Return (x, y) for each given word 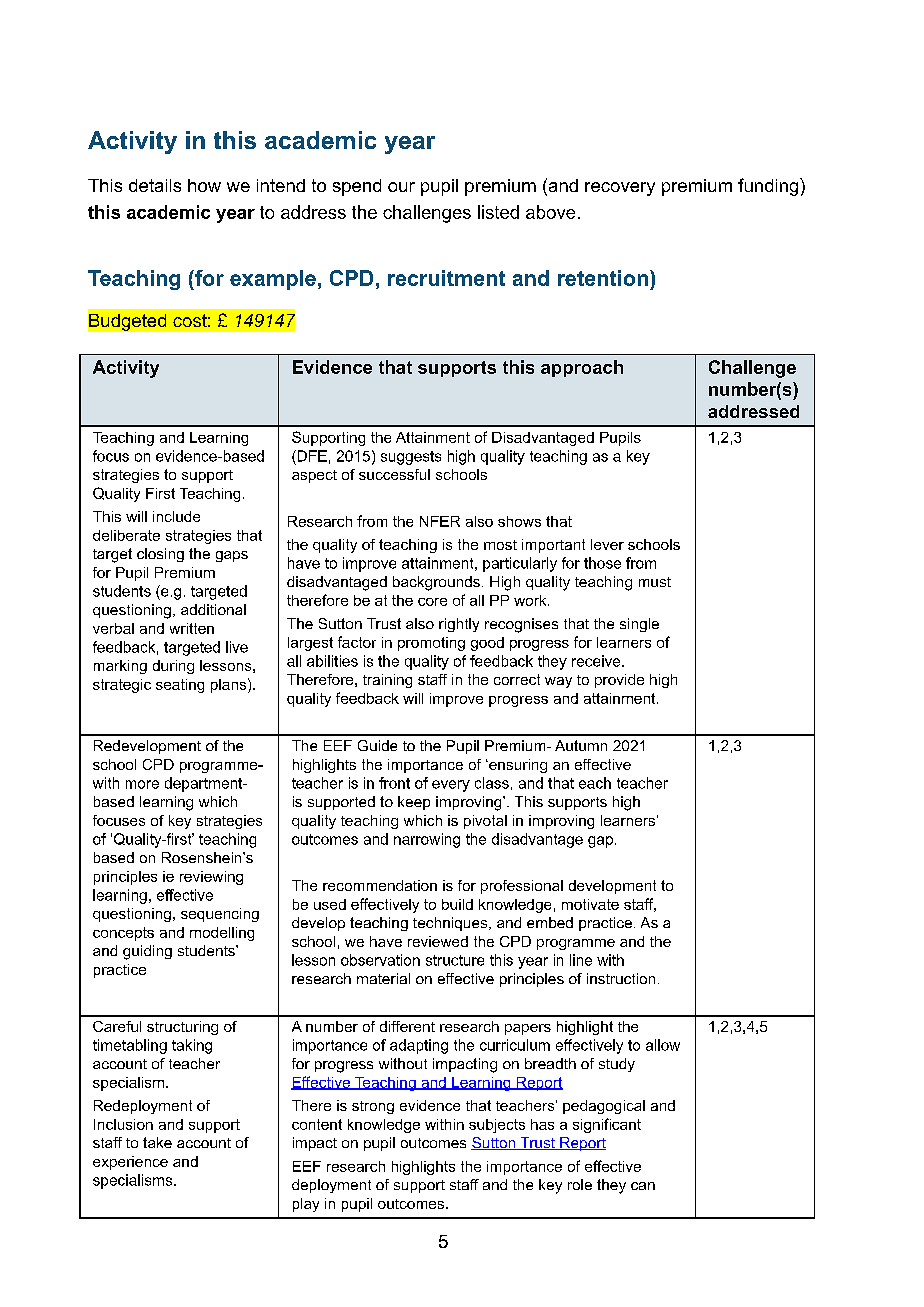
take (157, 1142)
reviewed (438, 941)
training (387, 681)
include (176, 516)
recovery (620, 189)
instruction (621, 978)
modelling (222, 934)
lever (607, 544)
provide (619, 681)
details (155, 185)
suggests (411, 458)
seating (180, 686)
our (401, 187)
